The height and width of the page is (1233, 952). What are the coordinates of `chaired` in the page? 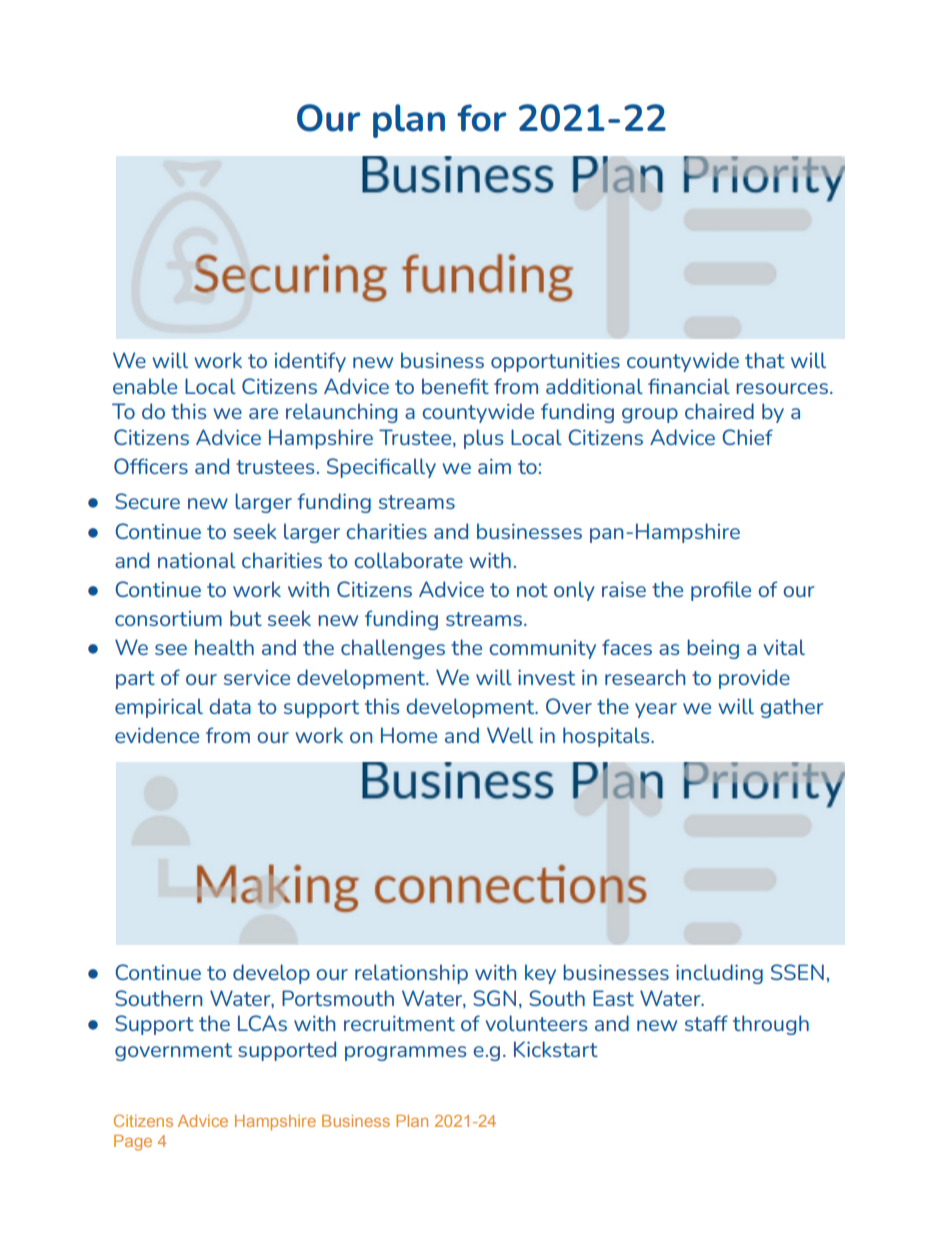 It's located at (719, 411).
